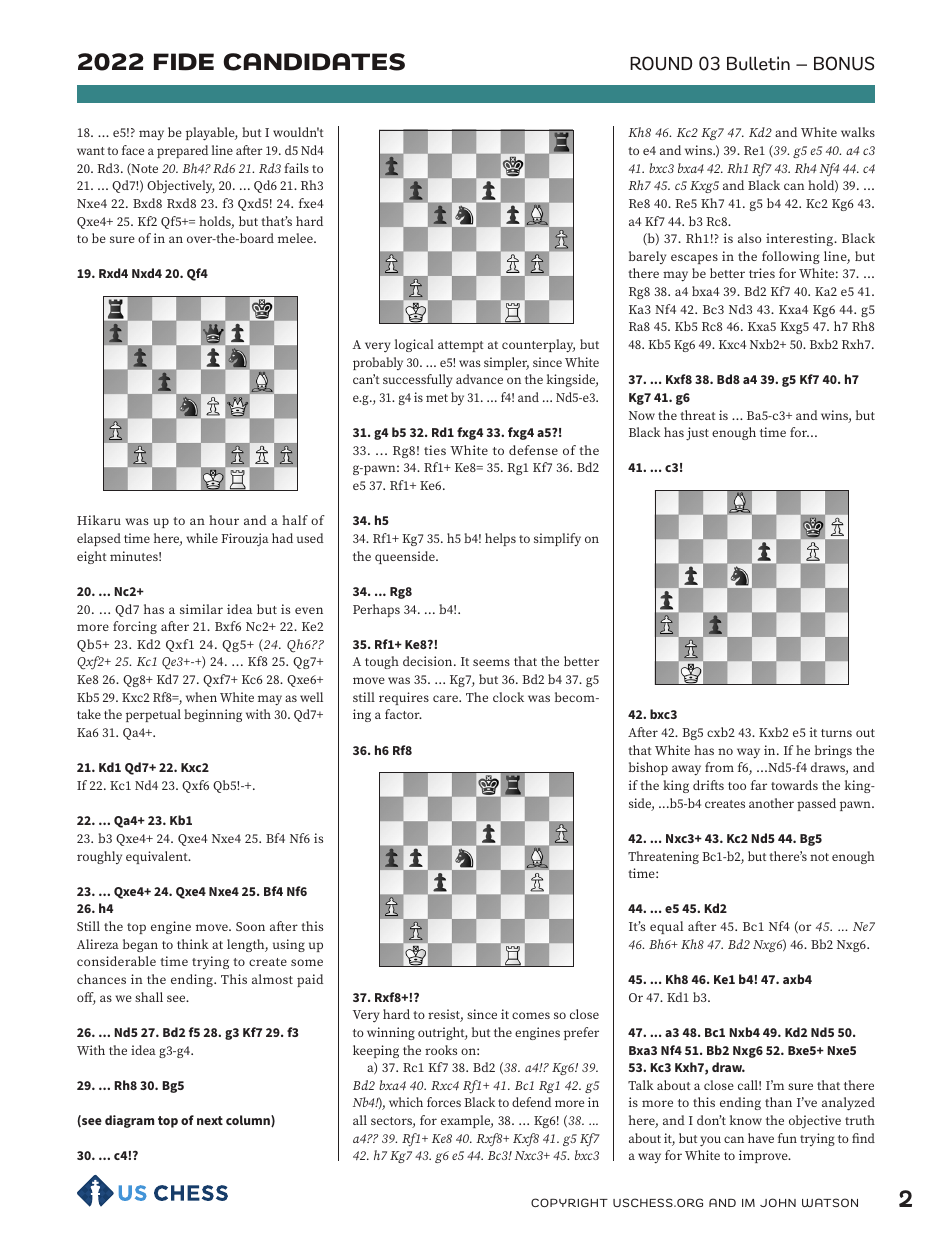  I want to click on while, so click(202, 538).
